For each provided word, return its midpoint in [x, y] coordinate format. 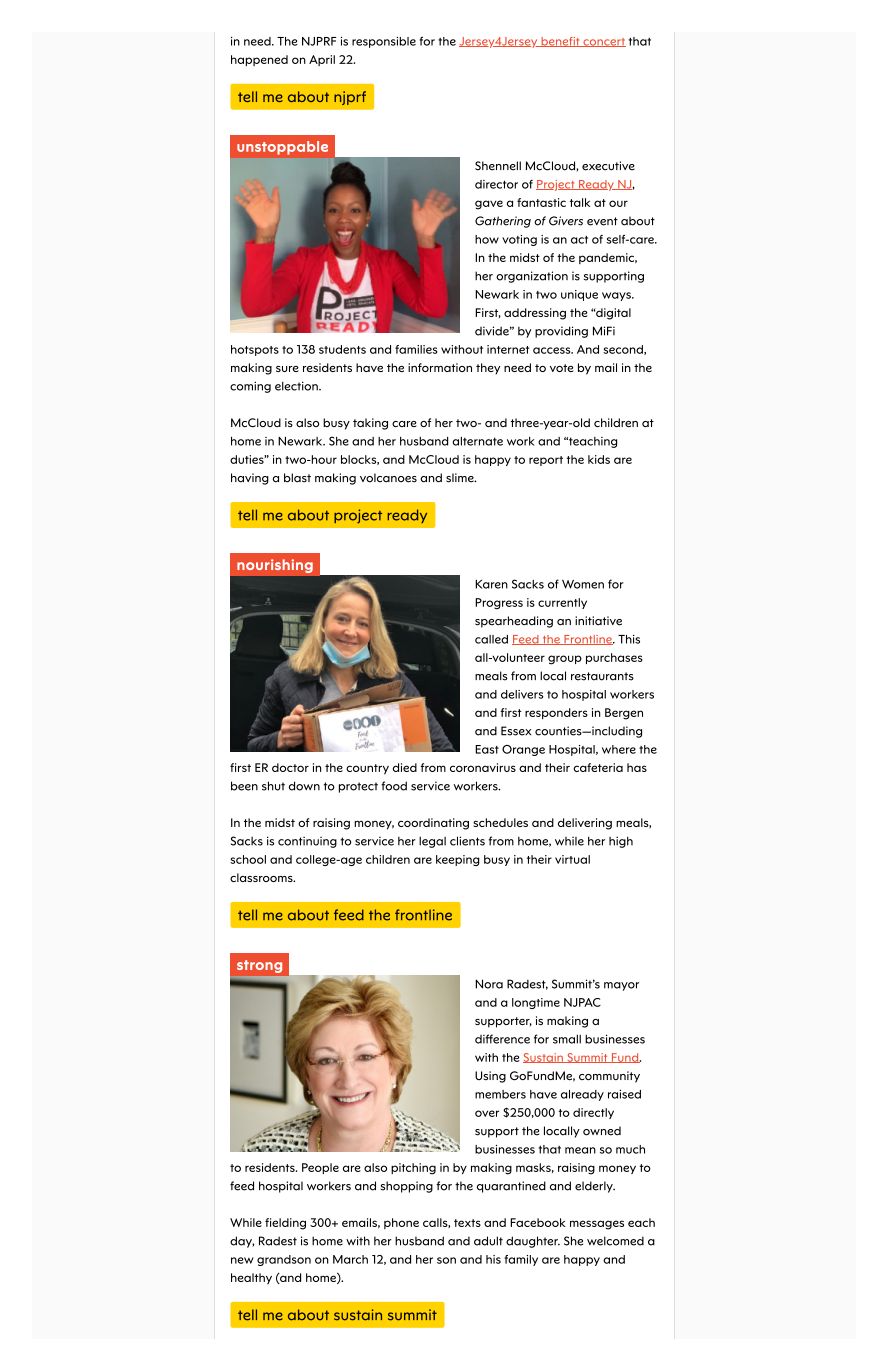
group [565, 660]
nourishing [275, 566]
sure [287, 369]
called [491, 639]
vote [561, 368]
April [322, 60]
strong [259, 966]
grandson [284, 1260]
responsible [384, 42]
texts [467, 1223]
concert [603, 42]
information [440, 367]
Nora [489, 984]
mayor [621, 986]
